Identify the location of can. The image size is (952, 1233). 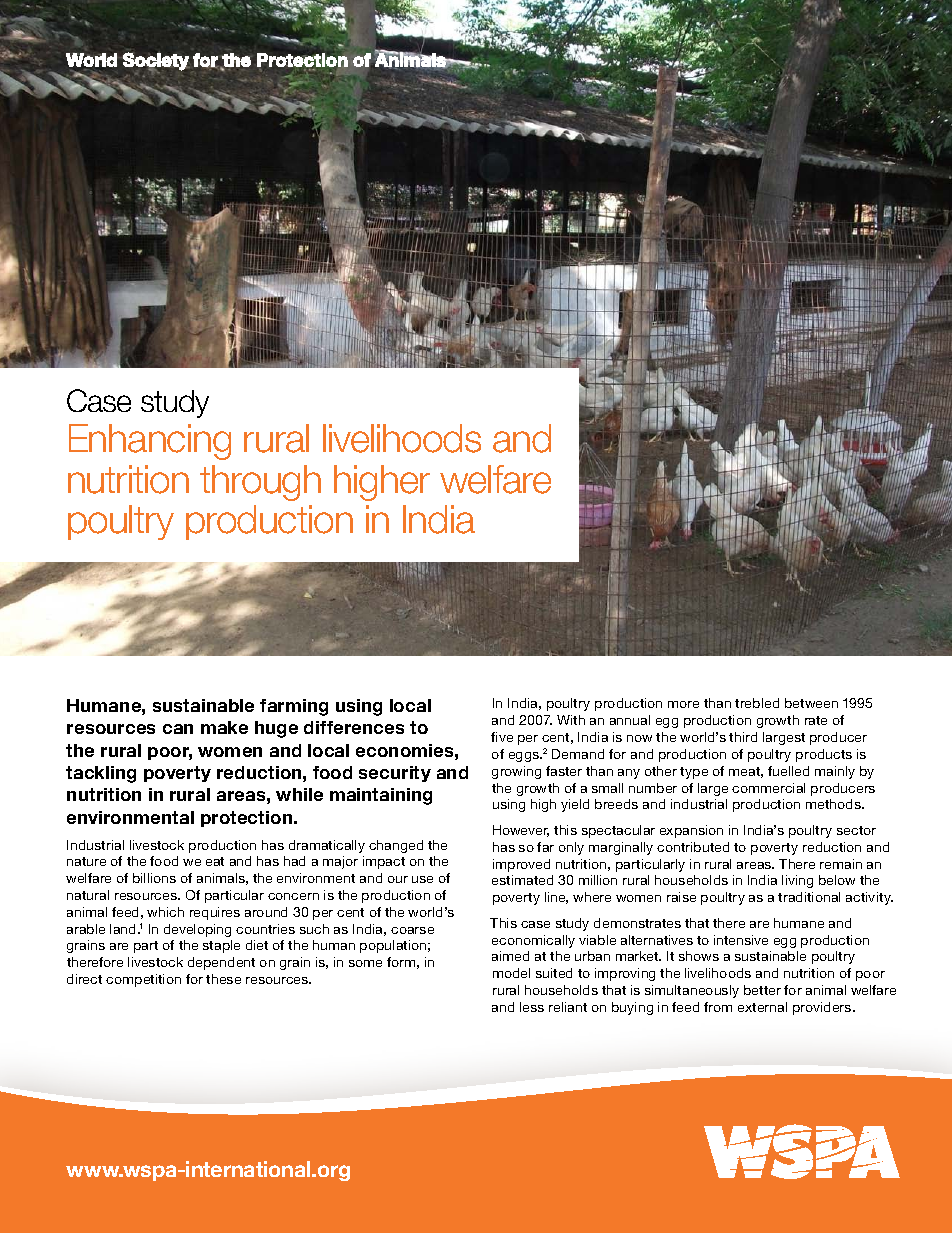
(178, 729).
